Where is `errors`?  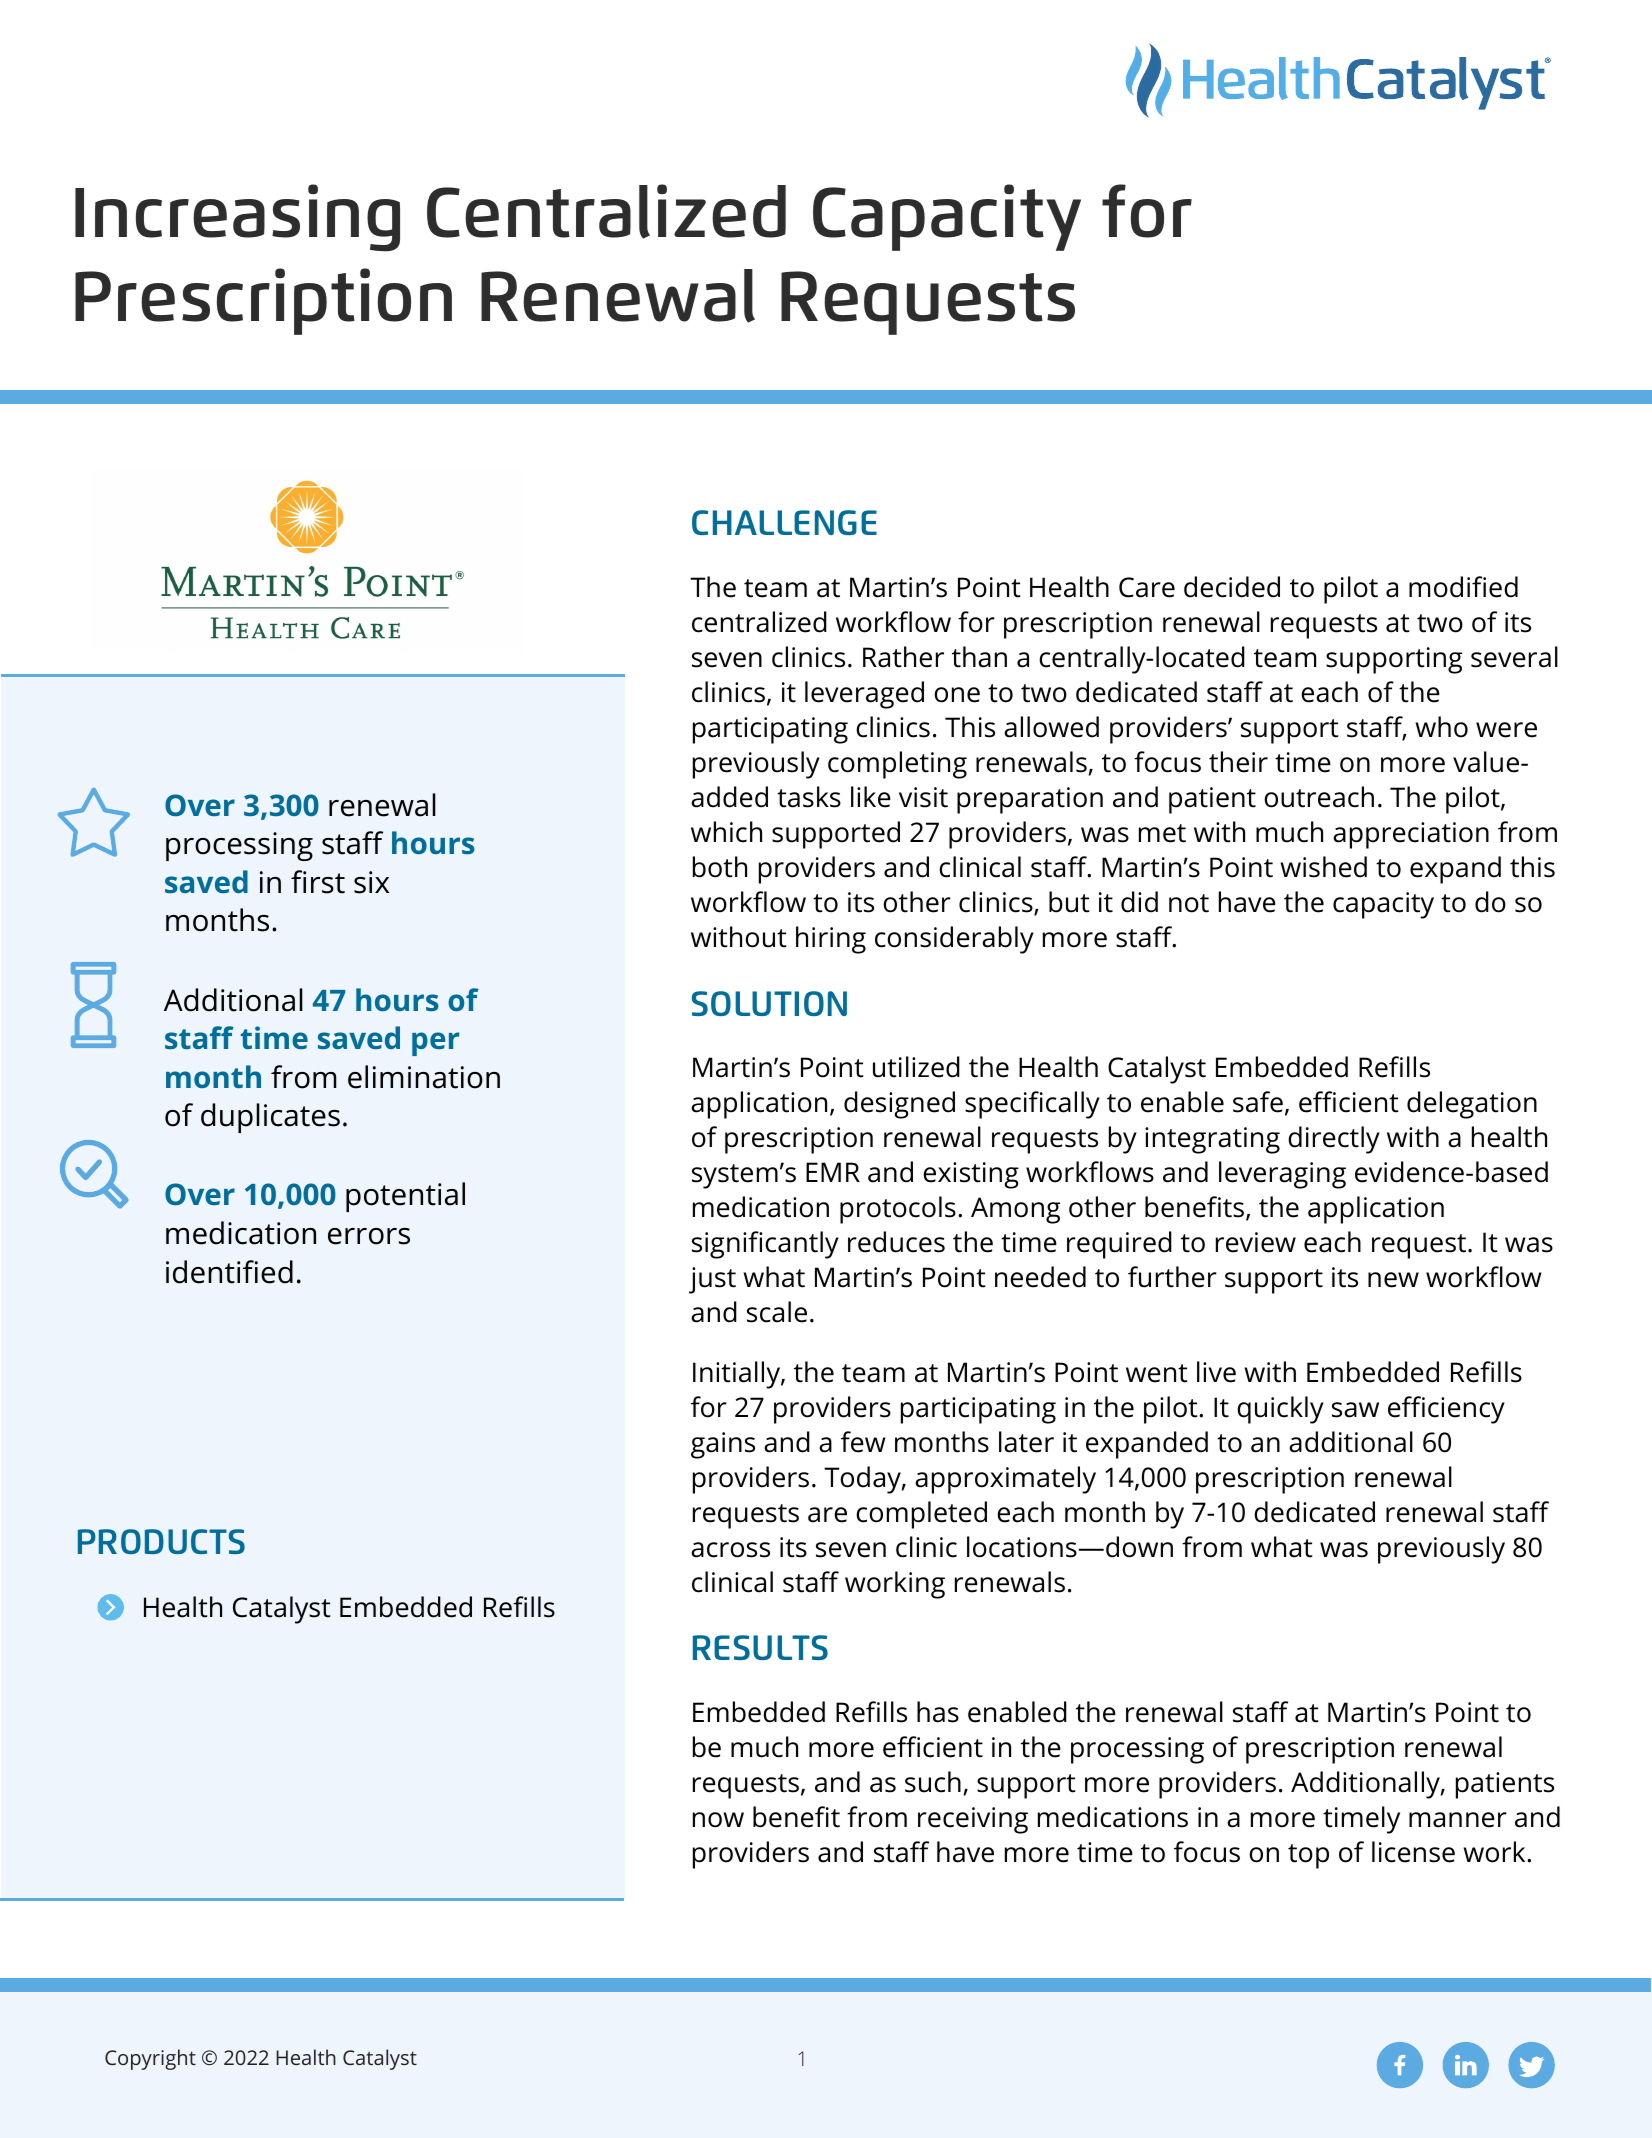 errors is located at coordinates (369, 1236).
